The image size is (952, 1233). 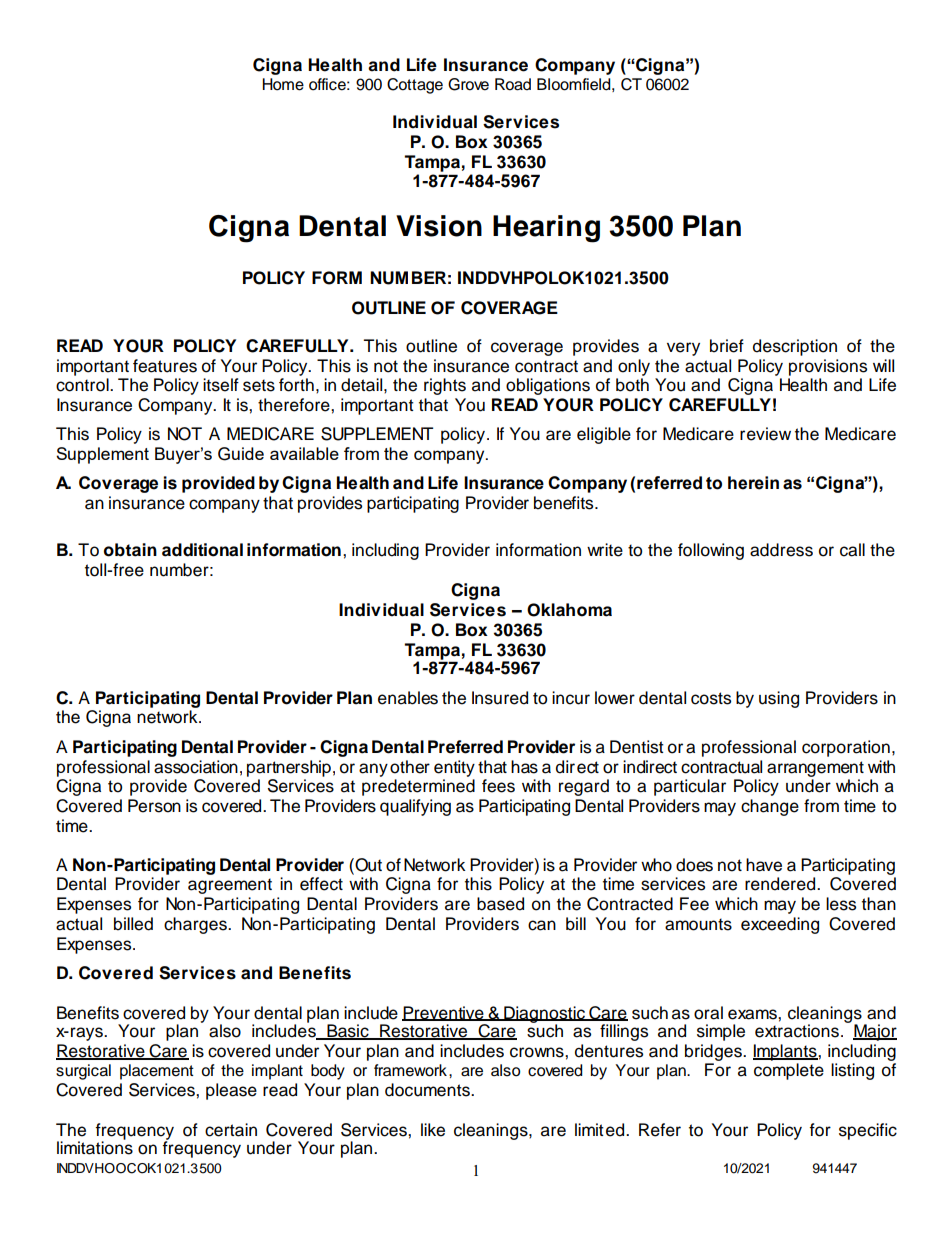 I want to click on based, so click(x=500, y=904).
